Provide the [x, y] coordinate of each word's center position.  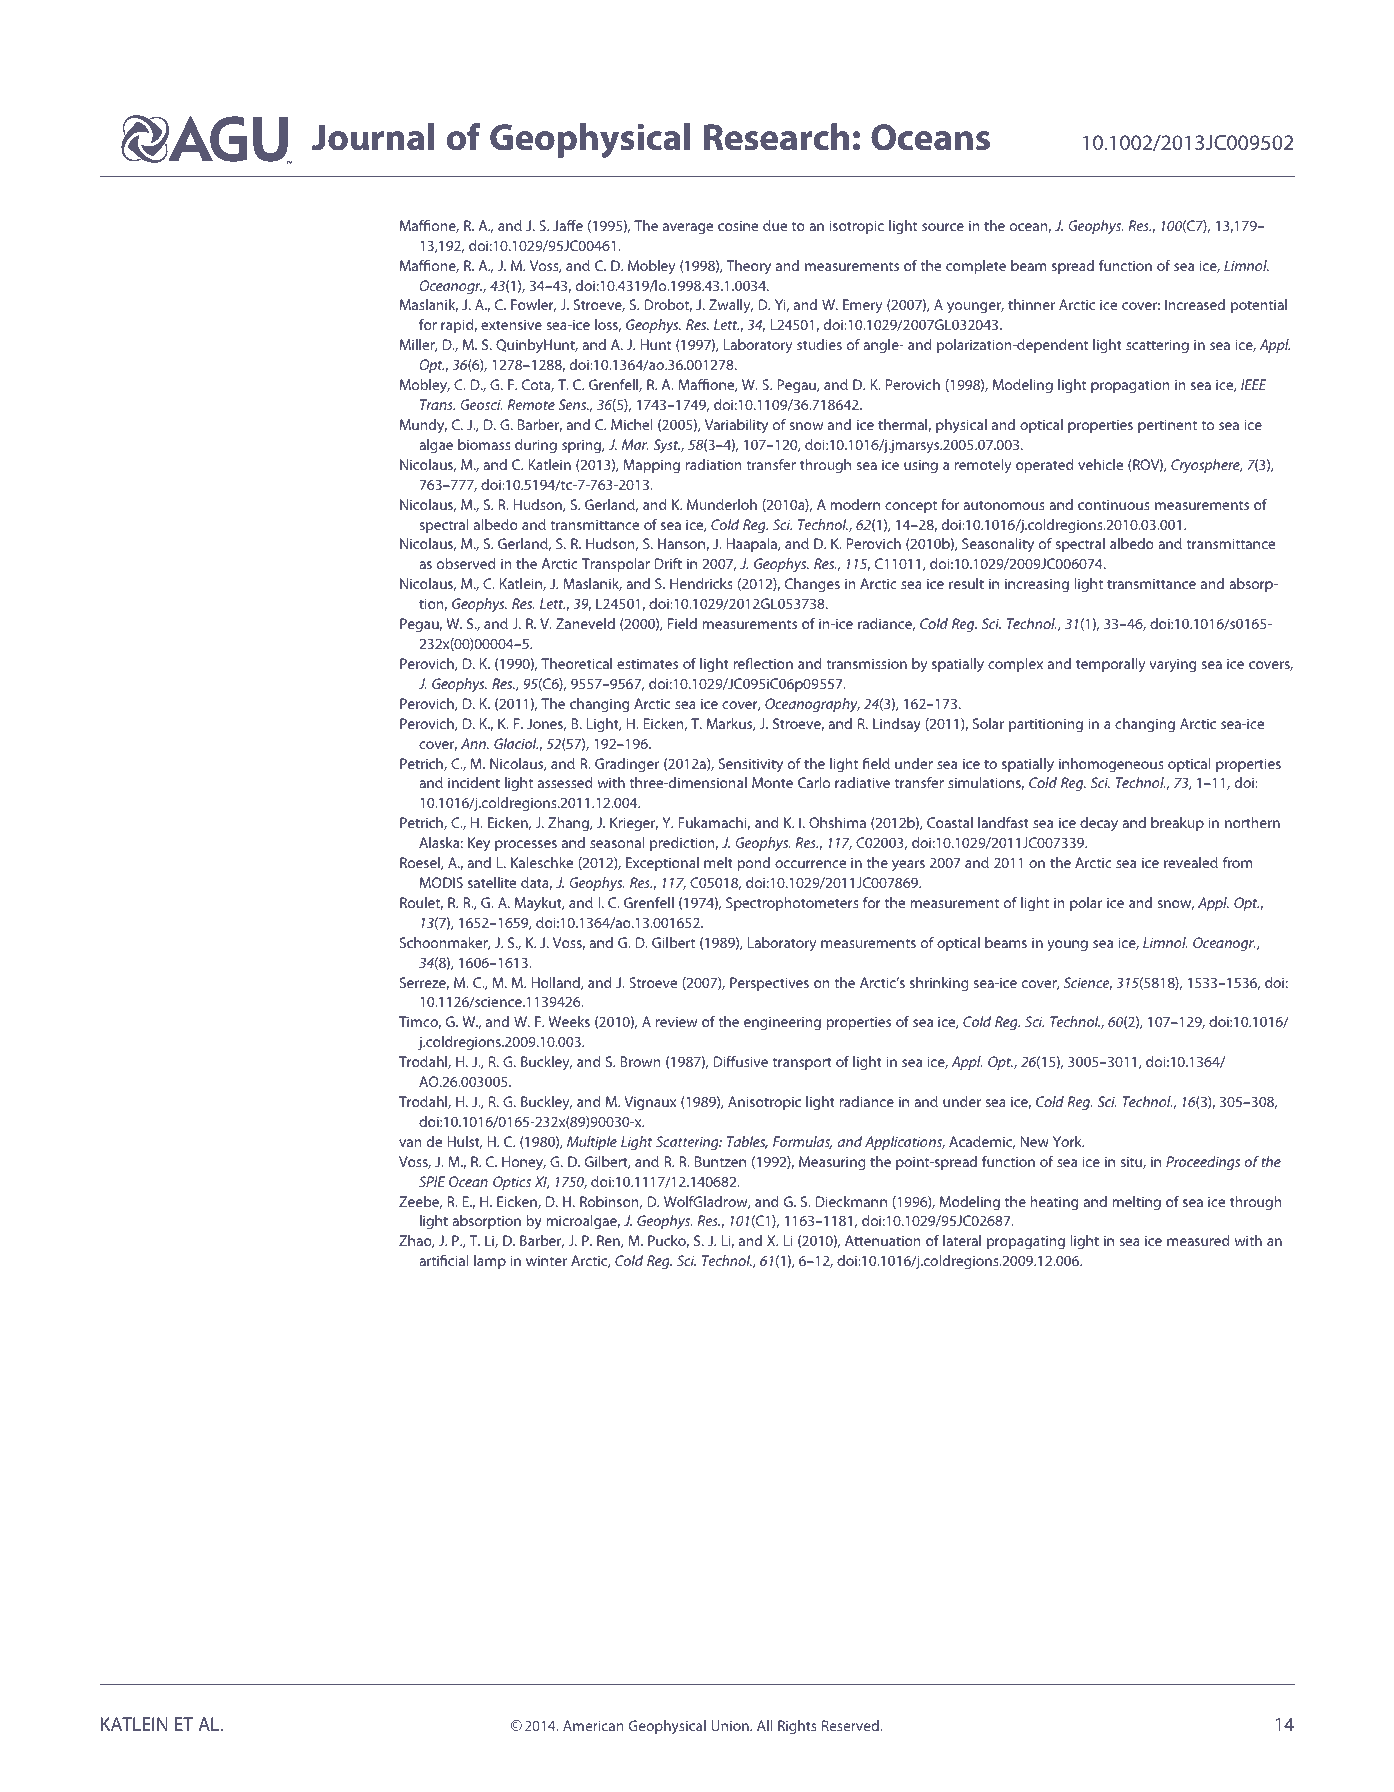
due [775, 225]
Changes [812, 585]
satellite [492, 882]
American [593, 1725]
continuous [1113, 504]
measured [1198, 1240]
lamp [490, 1262]
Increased [1195, 304]
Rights [797, 1727]
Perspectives [769, 984]
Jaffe [568, 225]
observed [466, 563]
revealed [1191, 862]
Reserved [851, 1725]
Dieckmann [851, 1201]
